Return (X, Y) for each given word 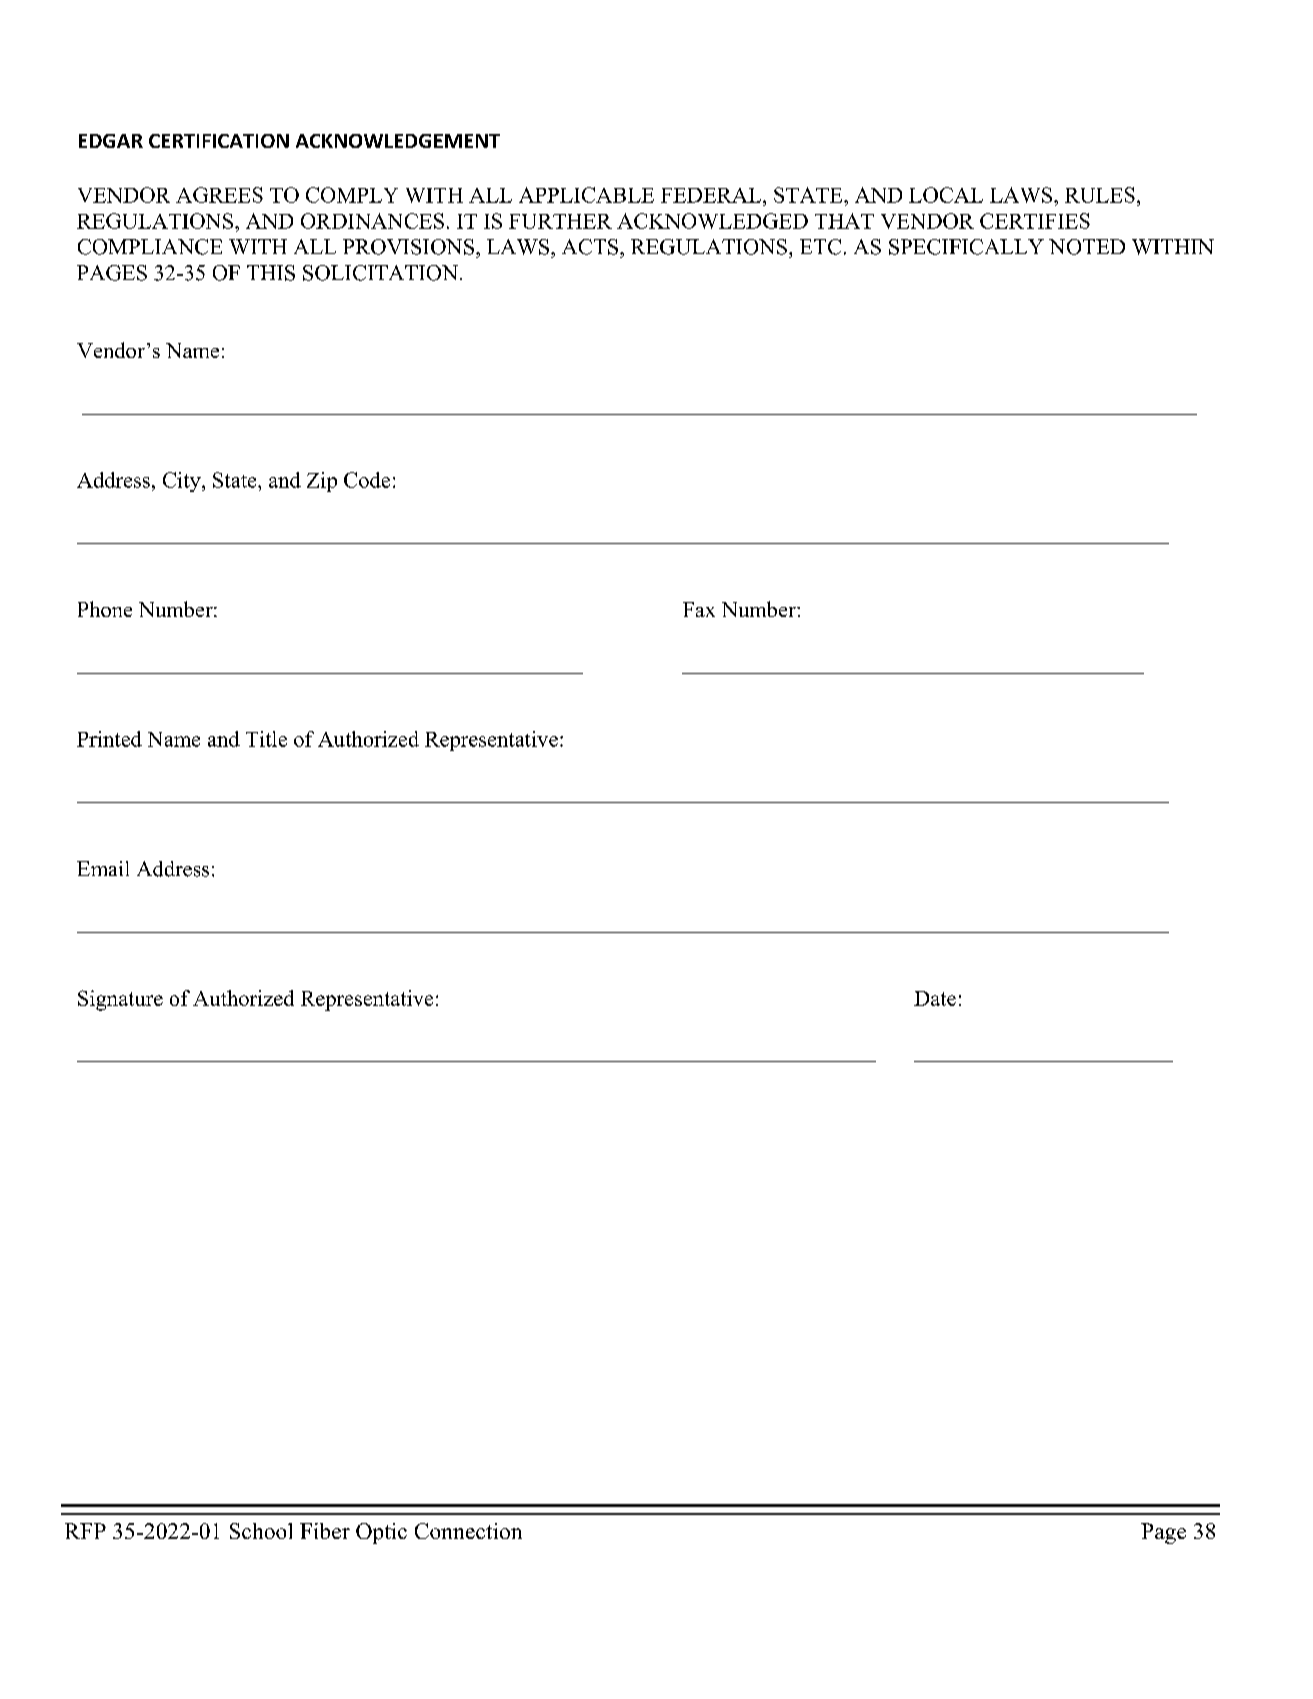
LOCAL (946, 195)
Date (935, 998)
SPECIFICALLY (966, 247)
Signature (120, 1000)
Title (266, 739)
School (261, 1531)
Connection (468, 1531)
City (183, 482)
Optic (381, 1533)
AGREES (219, 195)
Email (103, 868)
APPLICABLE (586, 195)
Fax (699, 609)
